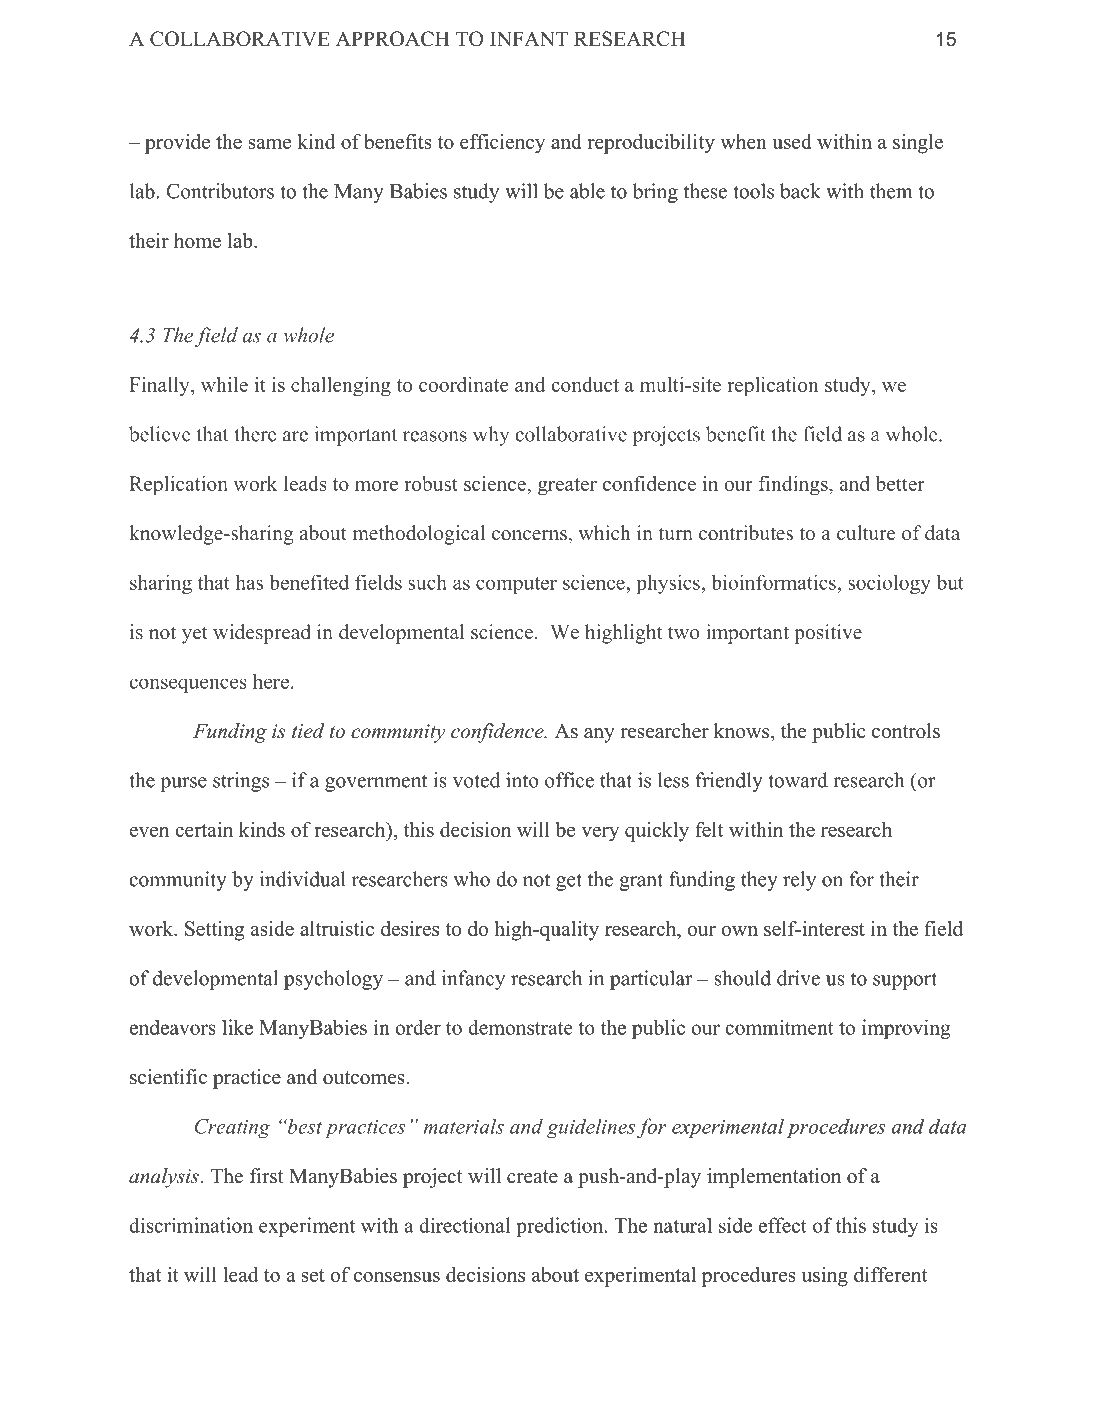 This screenshot has width=1096, height=1419. What do you see at coordinates (529, 38) in the screenshot?
I see `INFANT` at bounding box center [529, 38].
